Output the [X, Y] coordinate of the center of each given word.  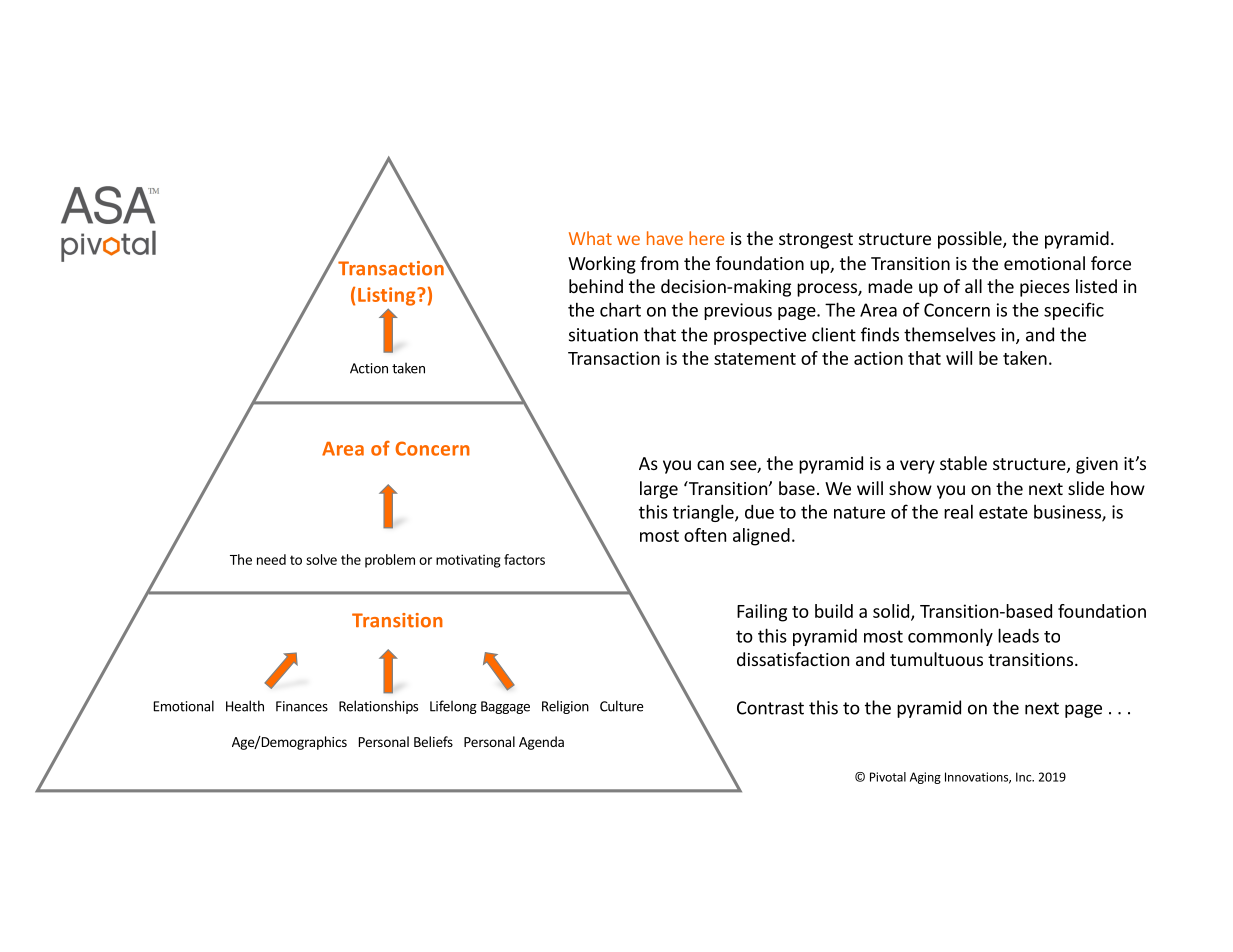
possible [971, 240]
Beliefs [433, 741]
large [659, 490]
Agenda [541, 743]
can [710, 465]
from [659, 263]
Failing [762, 613]
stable [963, 463]
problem [390, 561]
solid [892, 612]
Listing [388, 296]
